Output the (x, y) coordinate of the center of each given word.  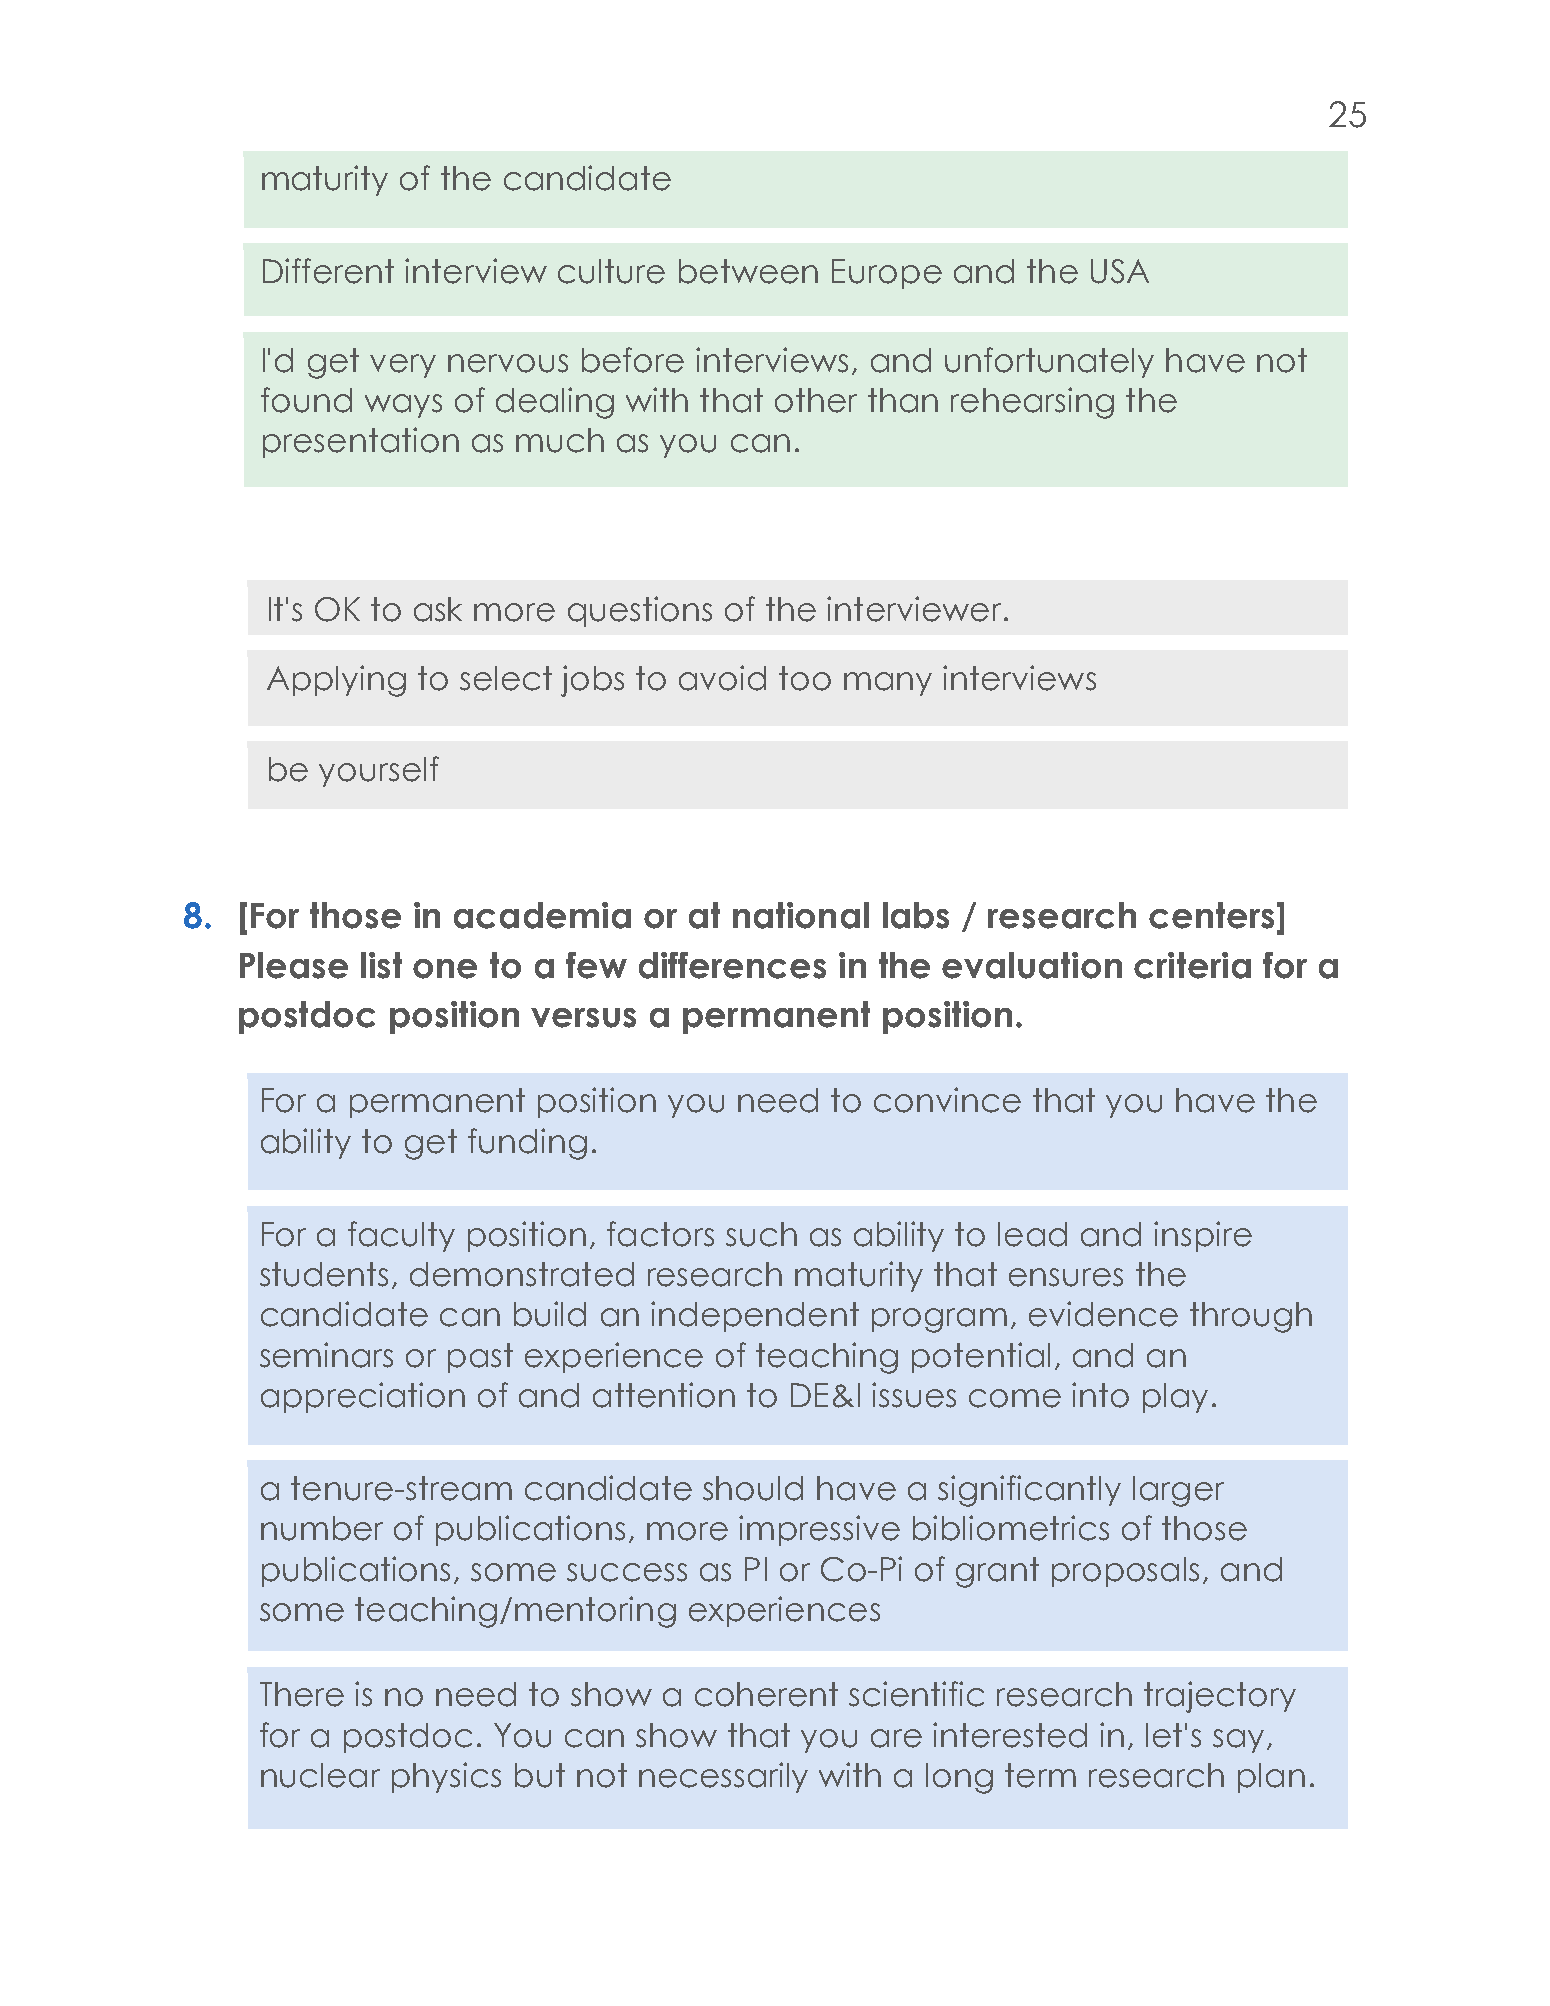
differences (732, 965)
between (748, 271)
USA (1120, 271)
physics (446, 1777)
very (403, 366)
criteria (1192, 965)
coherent (766, 1694)
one (445, 969)
